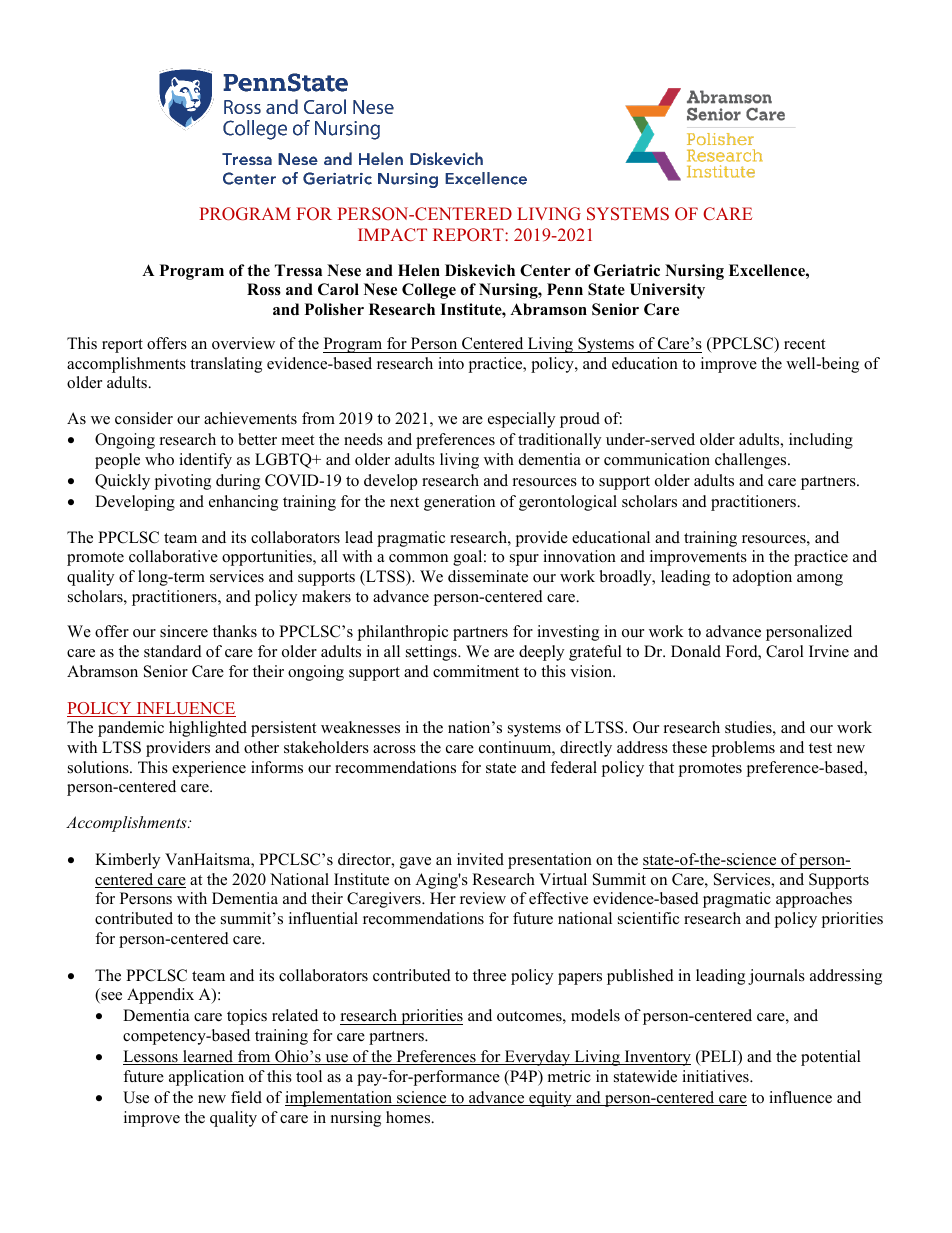 The image size is (952, 1233). Describe the element at coordinates (476, 671) in the screenshot. I see `commitment` at that location.
